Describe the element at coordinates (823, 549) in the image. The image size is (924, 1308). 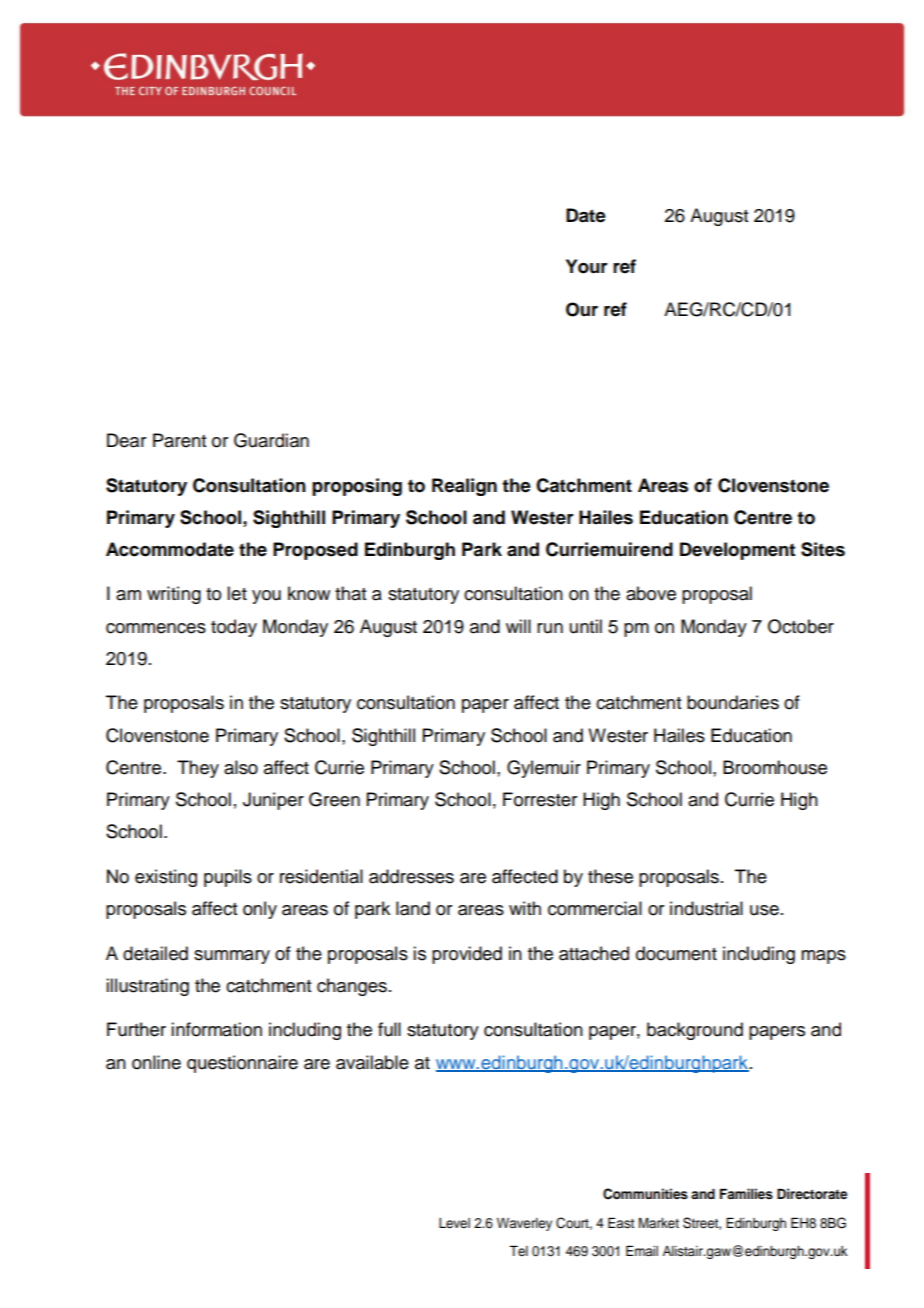
I see `Sites` at that location.
